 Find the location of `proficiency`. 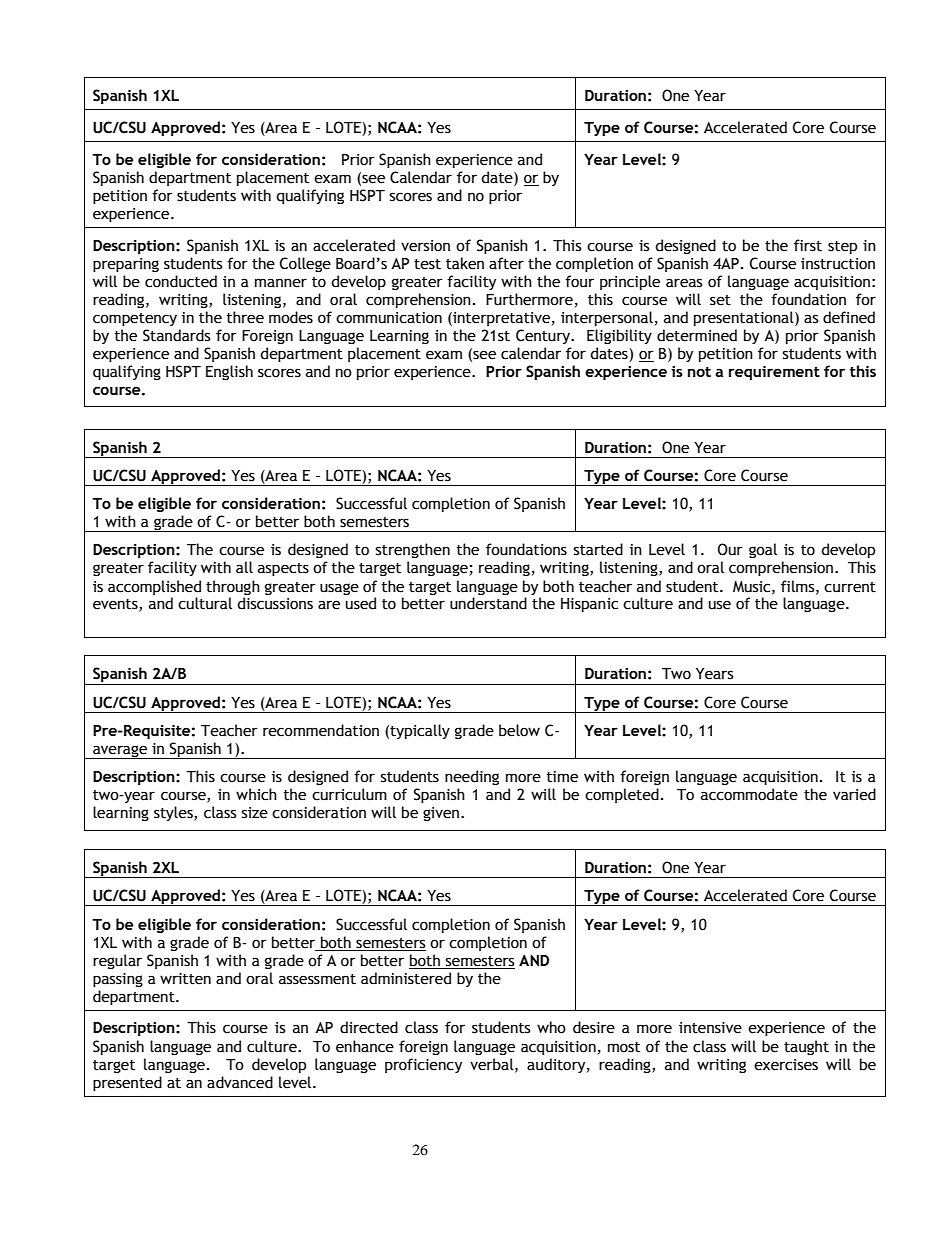

proficiency is located at coordinates (423, 1065).
